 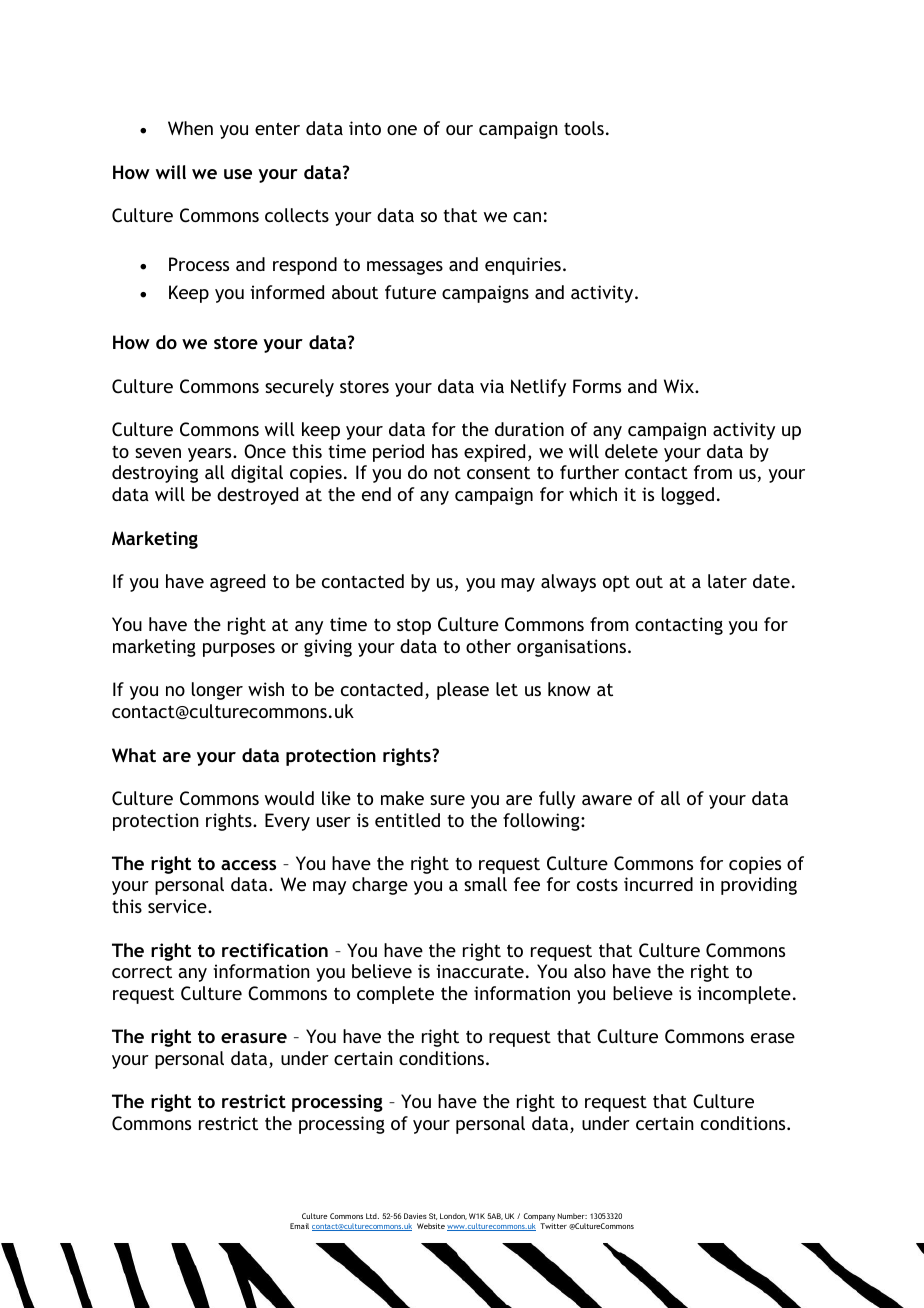 What do you see at coordinates (402, 130) in the page?
I see `one` at bounding box center [402, 130].
